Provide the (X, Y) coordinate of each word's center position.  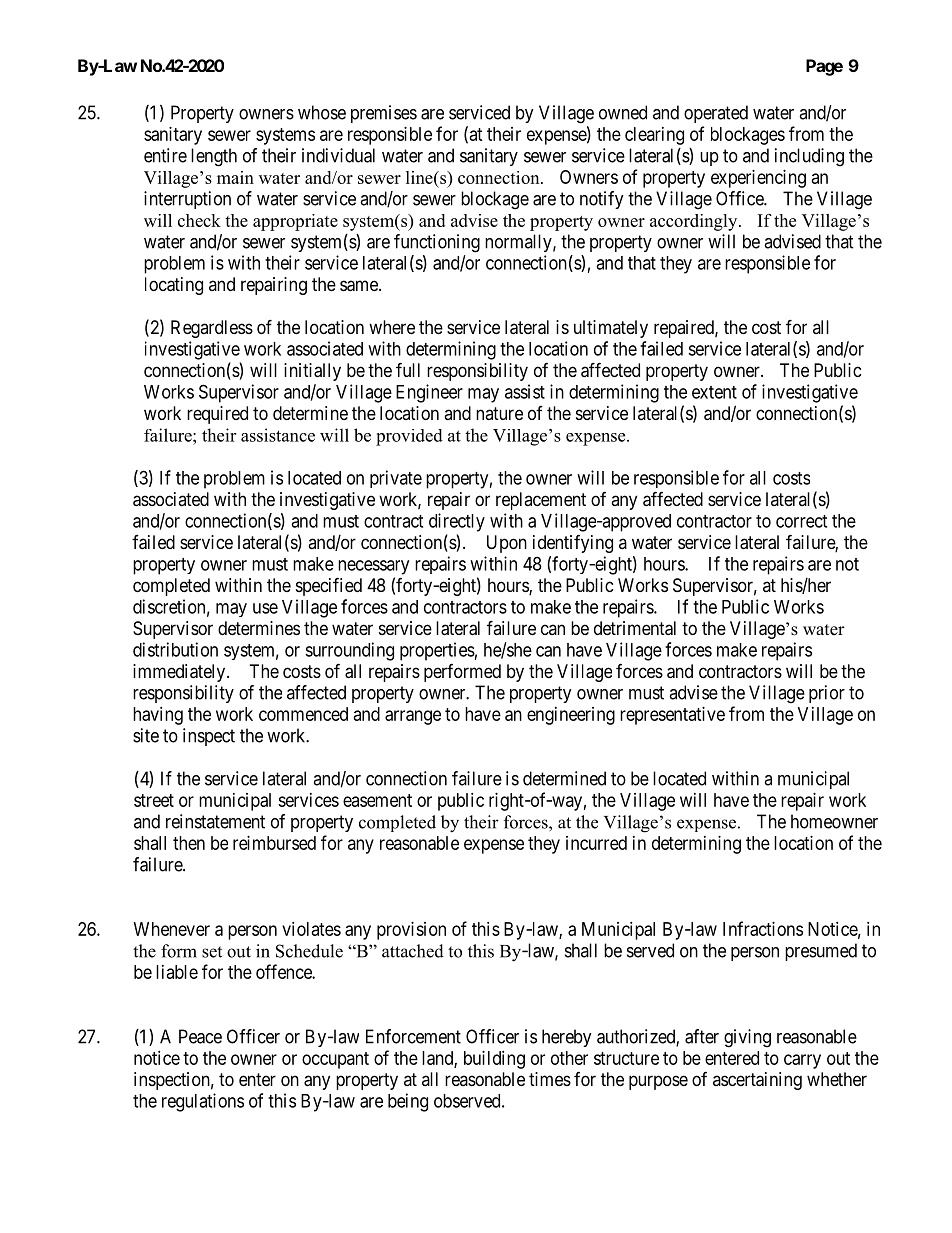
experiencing (758, 179)
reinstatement (215, 821)
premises (384, 114)
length (214, 157)
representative (672, 716)
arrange (413, 717)
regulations (203, 1102)
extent (714, 392)
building (494, 1060)
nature (499, 413)
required (217, 415)
